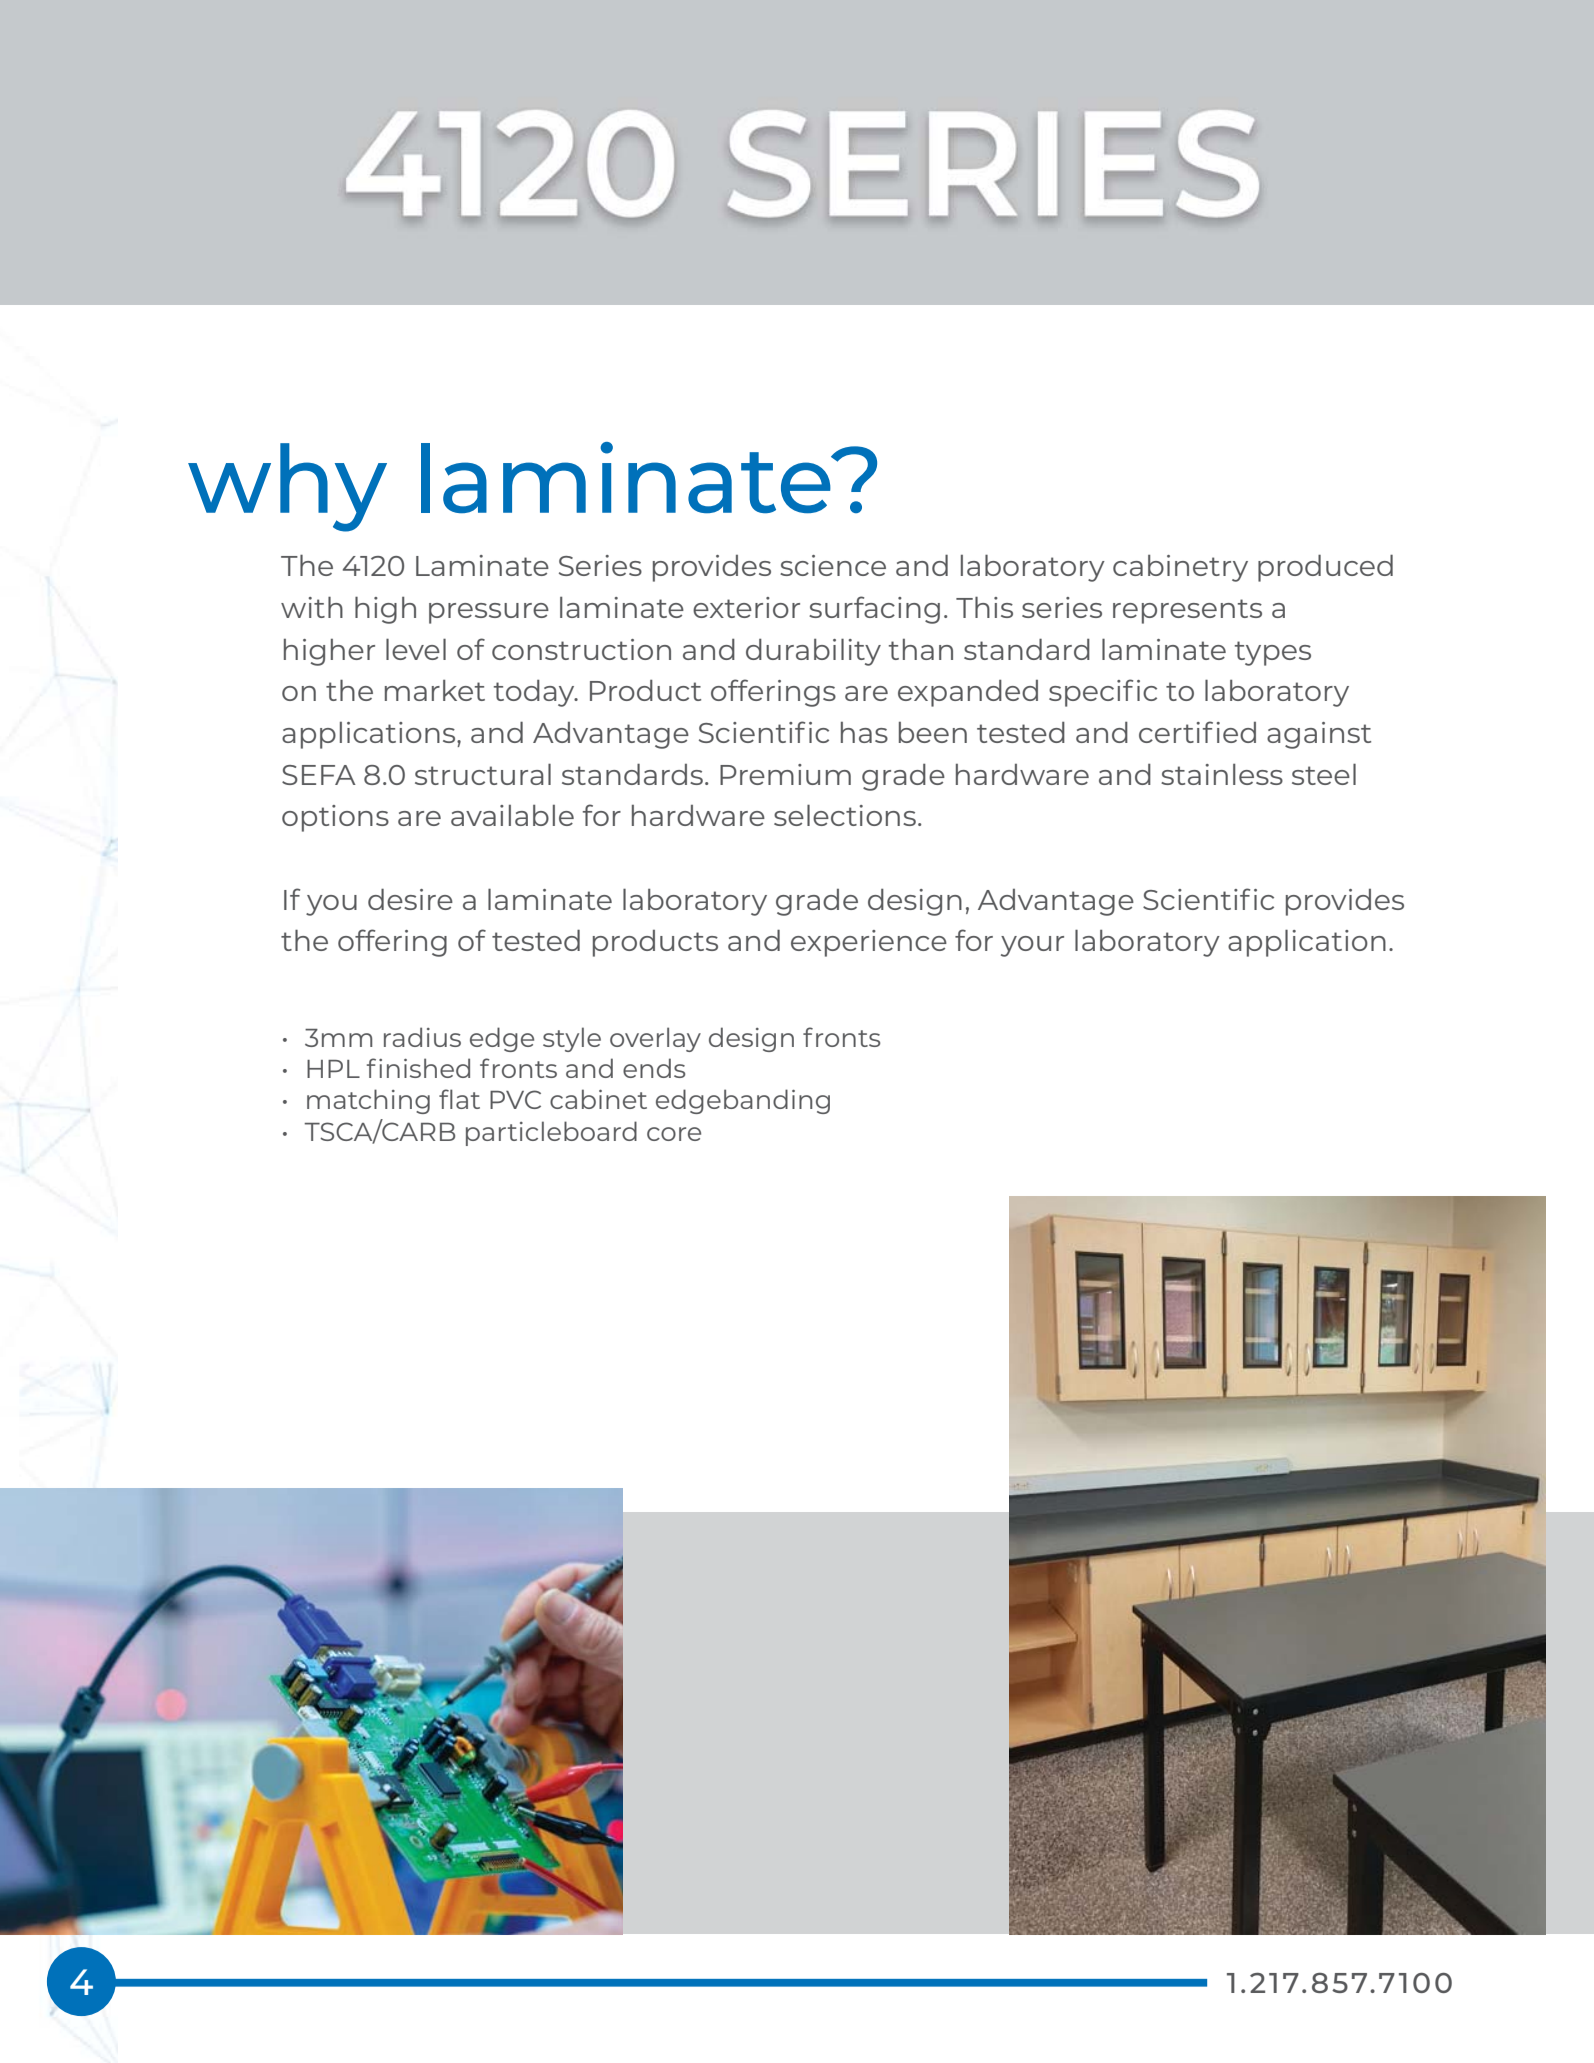 Image resolution: width=1594 pixels, height=2063 pixels. Describe the element at coordinates (869, 943) in the screenshot. I see `experience` at that location.
